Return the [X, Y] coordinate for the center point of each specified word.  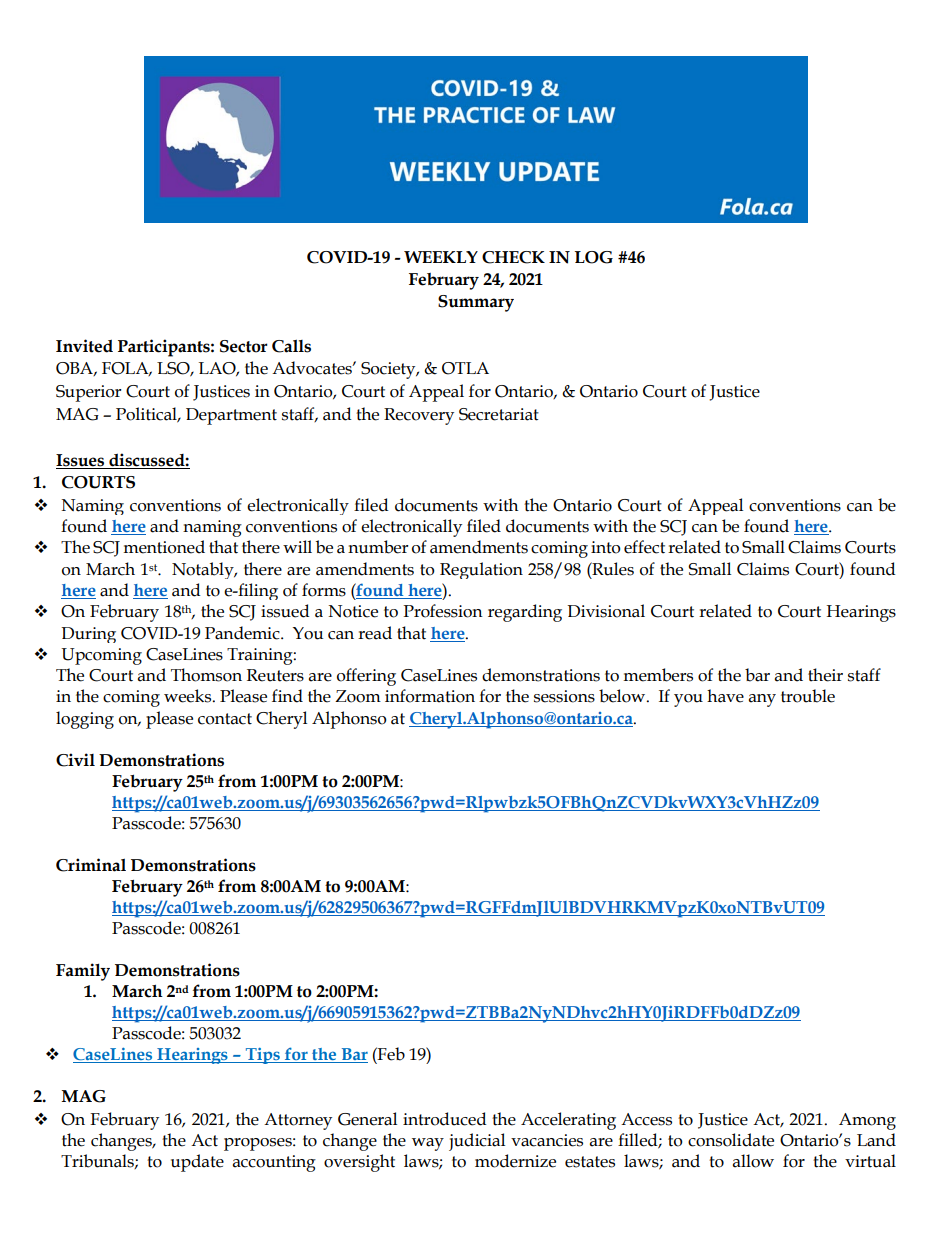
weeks [189, 696]
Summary [476, 303]
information [430, 696]
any [762, 700]
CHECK [513, 257]
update [197, 1163]
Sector [244, 346]
